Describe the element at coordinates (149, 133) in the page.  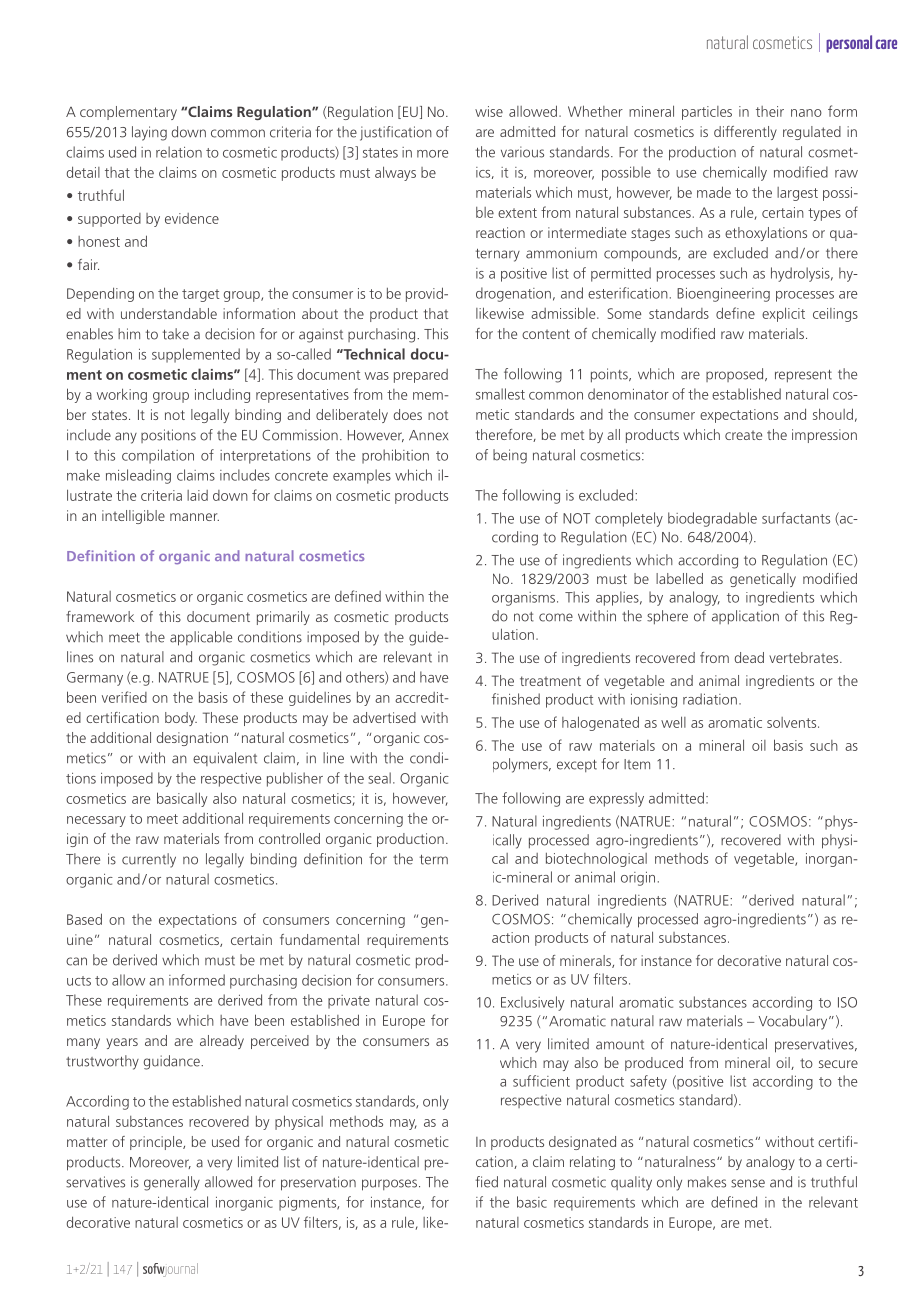
I see `laying` at that location.
